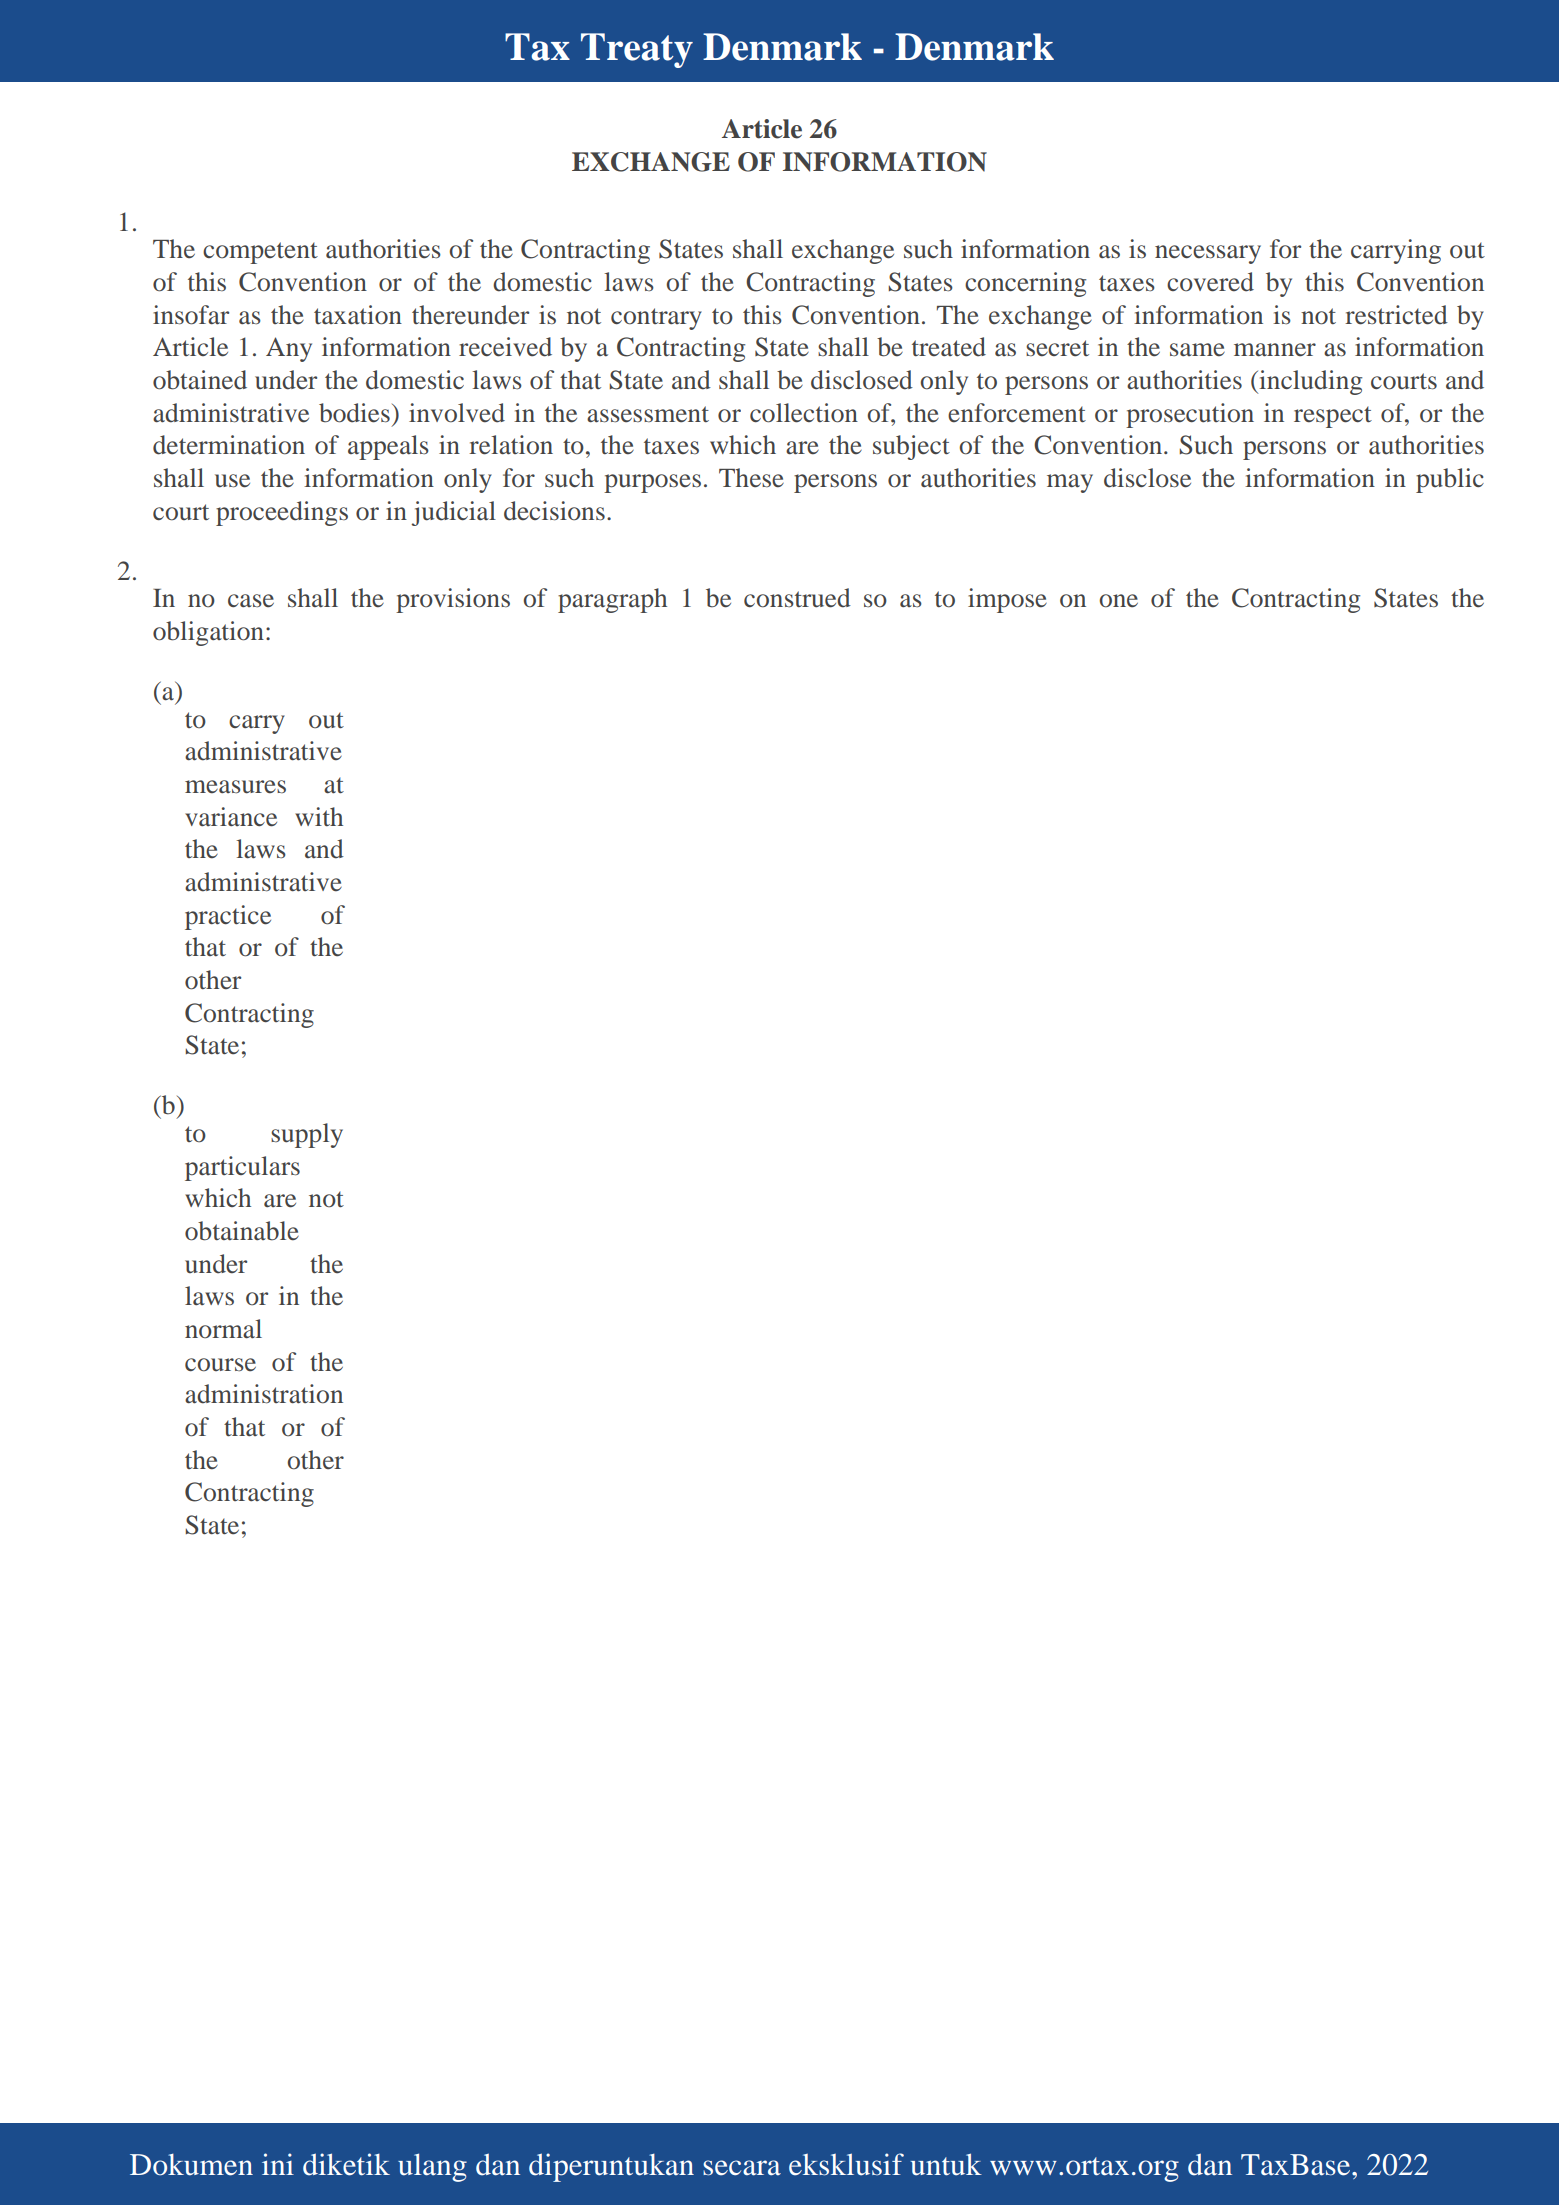 Image resolution: width=1559 pixels, height=2205 pixels. Describe the element at coordinates (264, 1394) in the document. I see `administration` at that location.
